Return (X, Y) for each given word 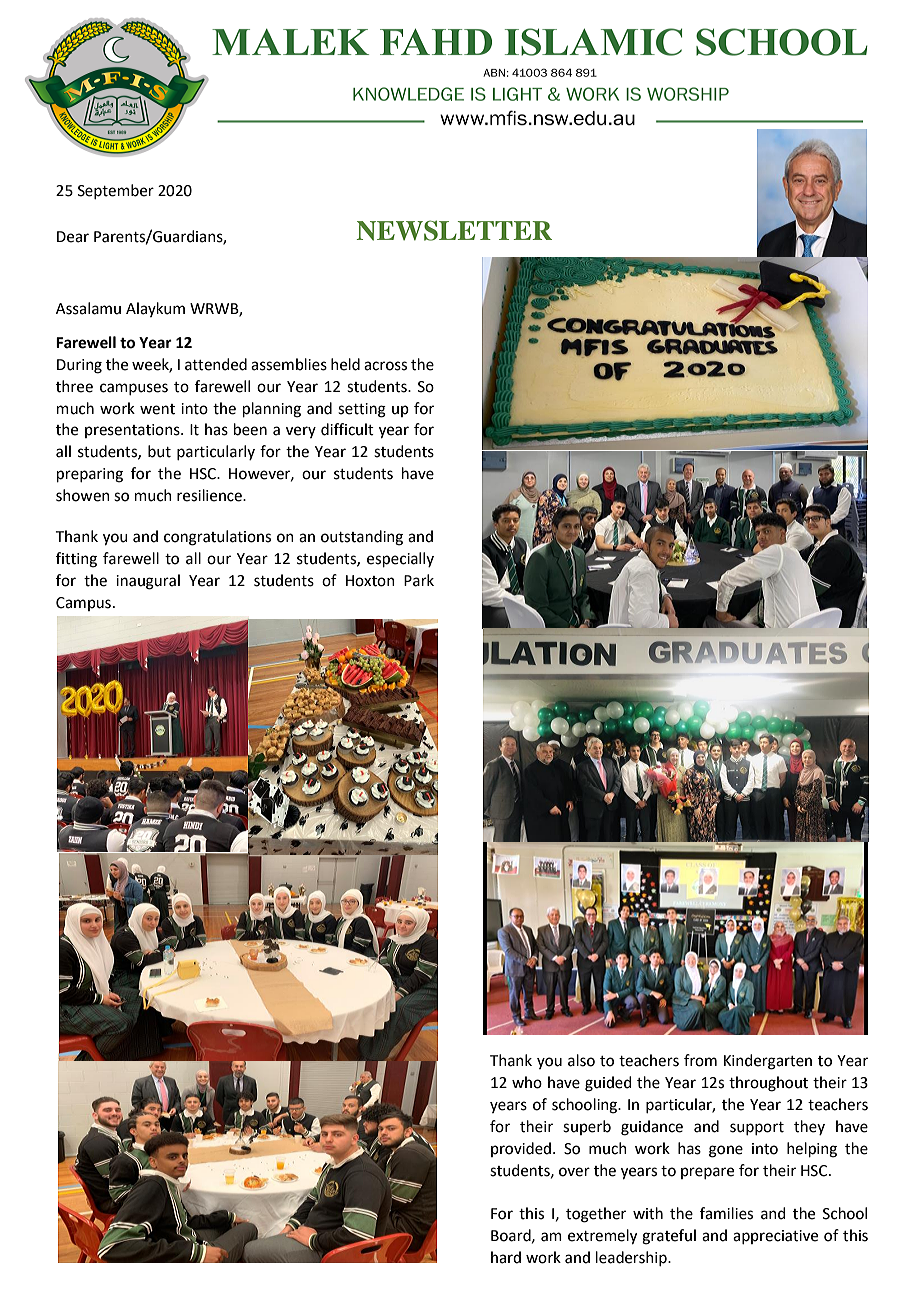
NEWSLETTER (454, 230)
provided (522, 1149)
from (700, 1060)
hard (506, 1257)
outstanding (362, 538)
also (581, 1060)
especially (400, 559)
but (159, 451)
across (385, 366)
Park (419, 580)
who (527, 1082)
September (116, 191)
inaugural (148, 582)
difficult (347, 429)
